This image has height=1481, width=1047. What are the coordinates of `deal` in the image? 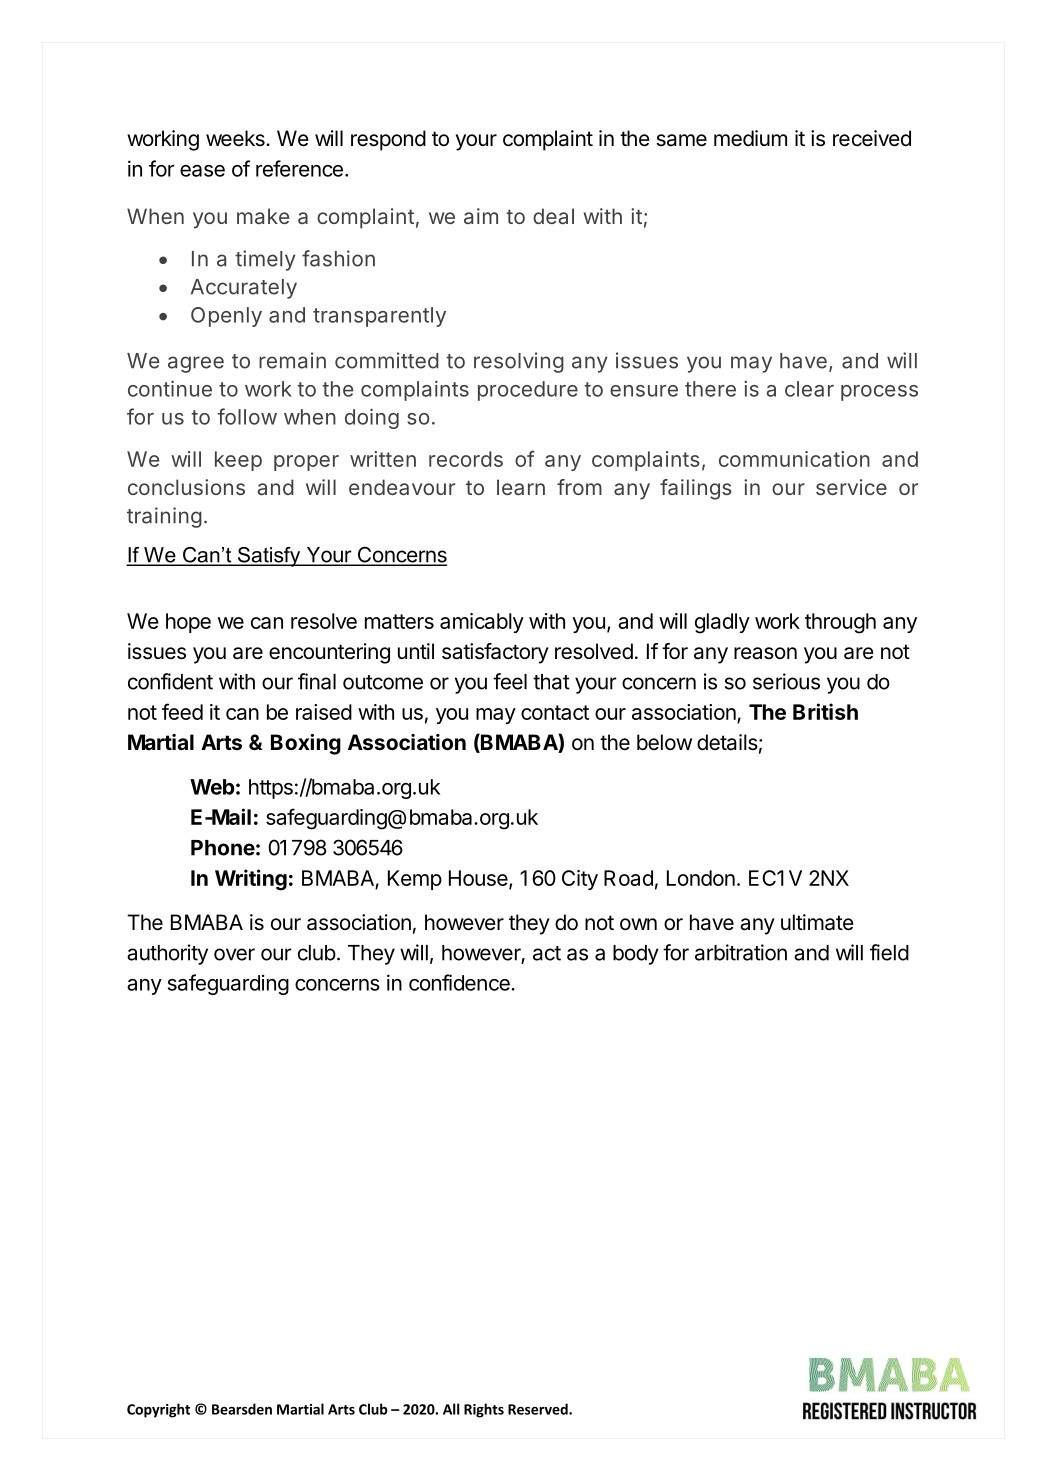 It's located at (553, 216).
